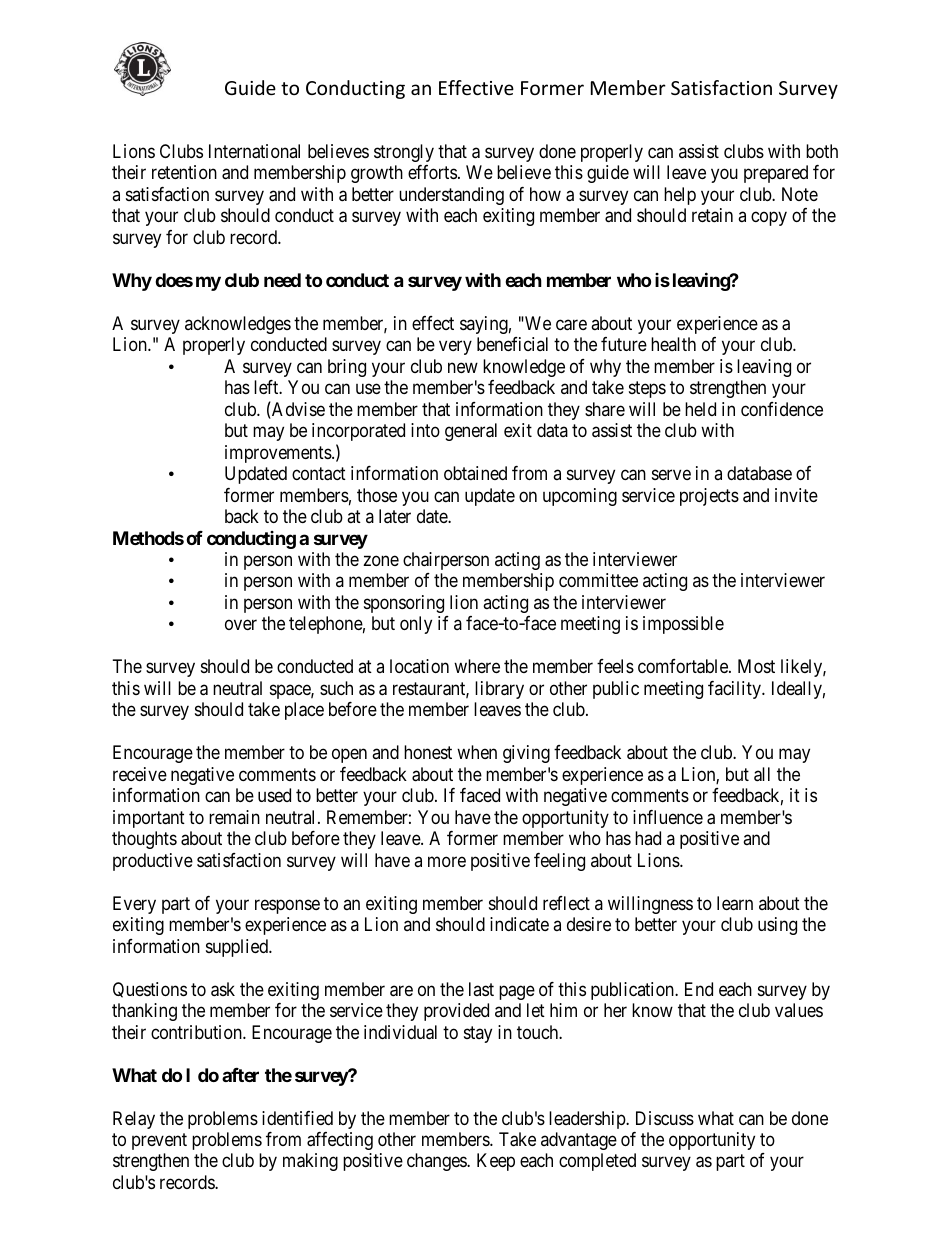  I want to click on prevent, so click(159, 1141).
